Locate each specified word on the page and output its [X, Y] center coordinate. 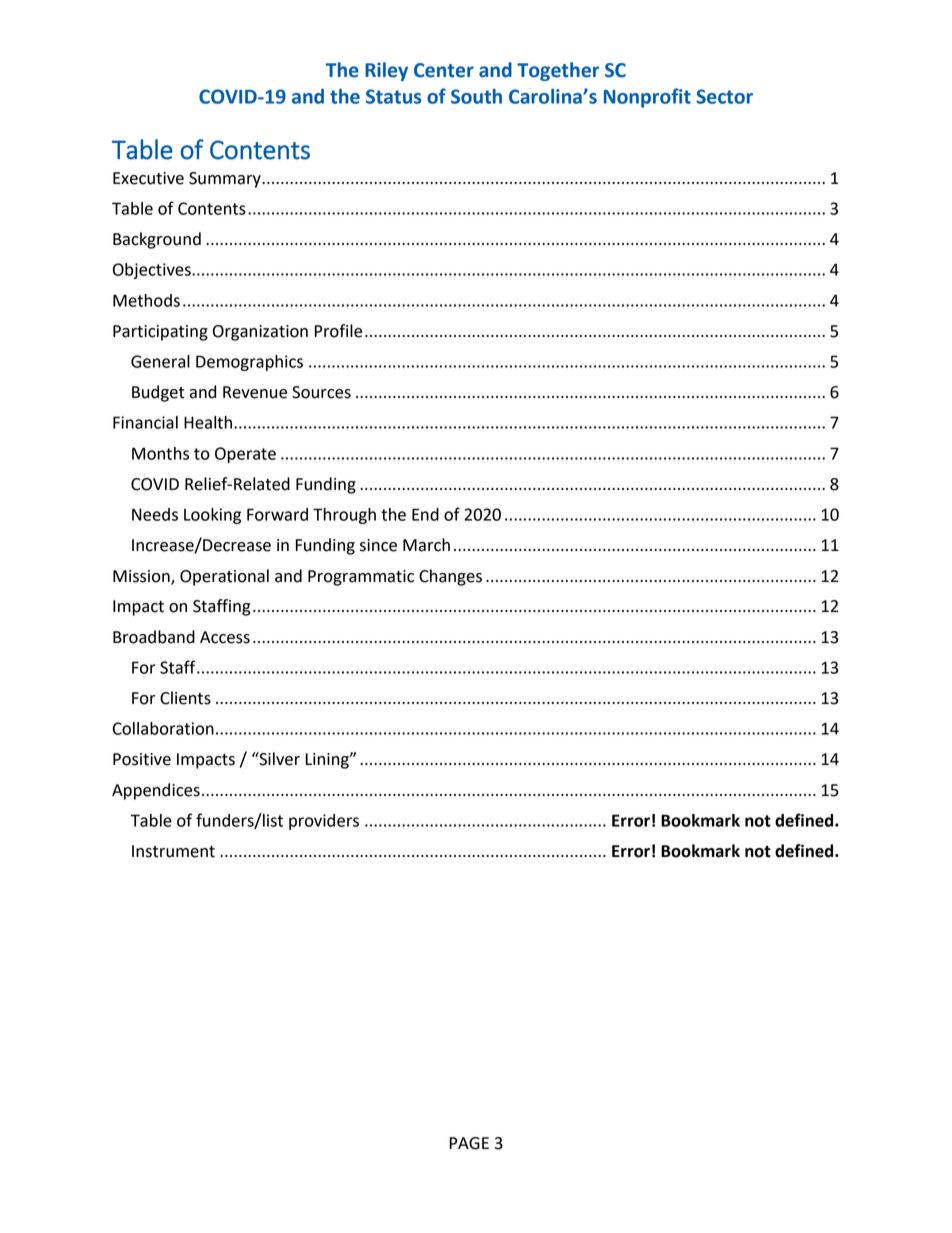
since [378, 545]
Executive [148, 178]
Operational [224, 577]
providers [324, 822]
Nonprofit [647, 98]
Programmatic [361, 578]
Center [444, 70]
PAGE [469, 1143]
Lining [328, 761]
